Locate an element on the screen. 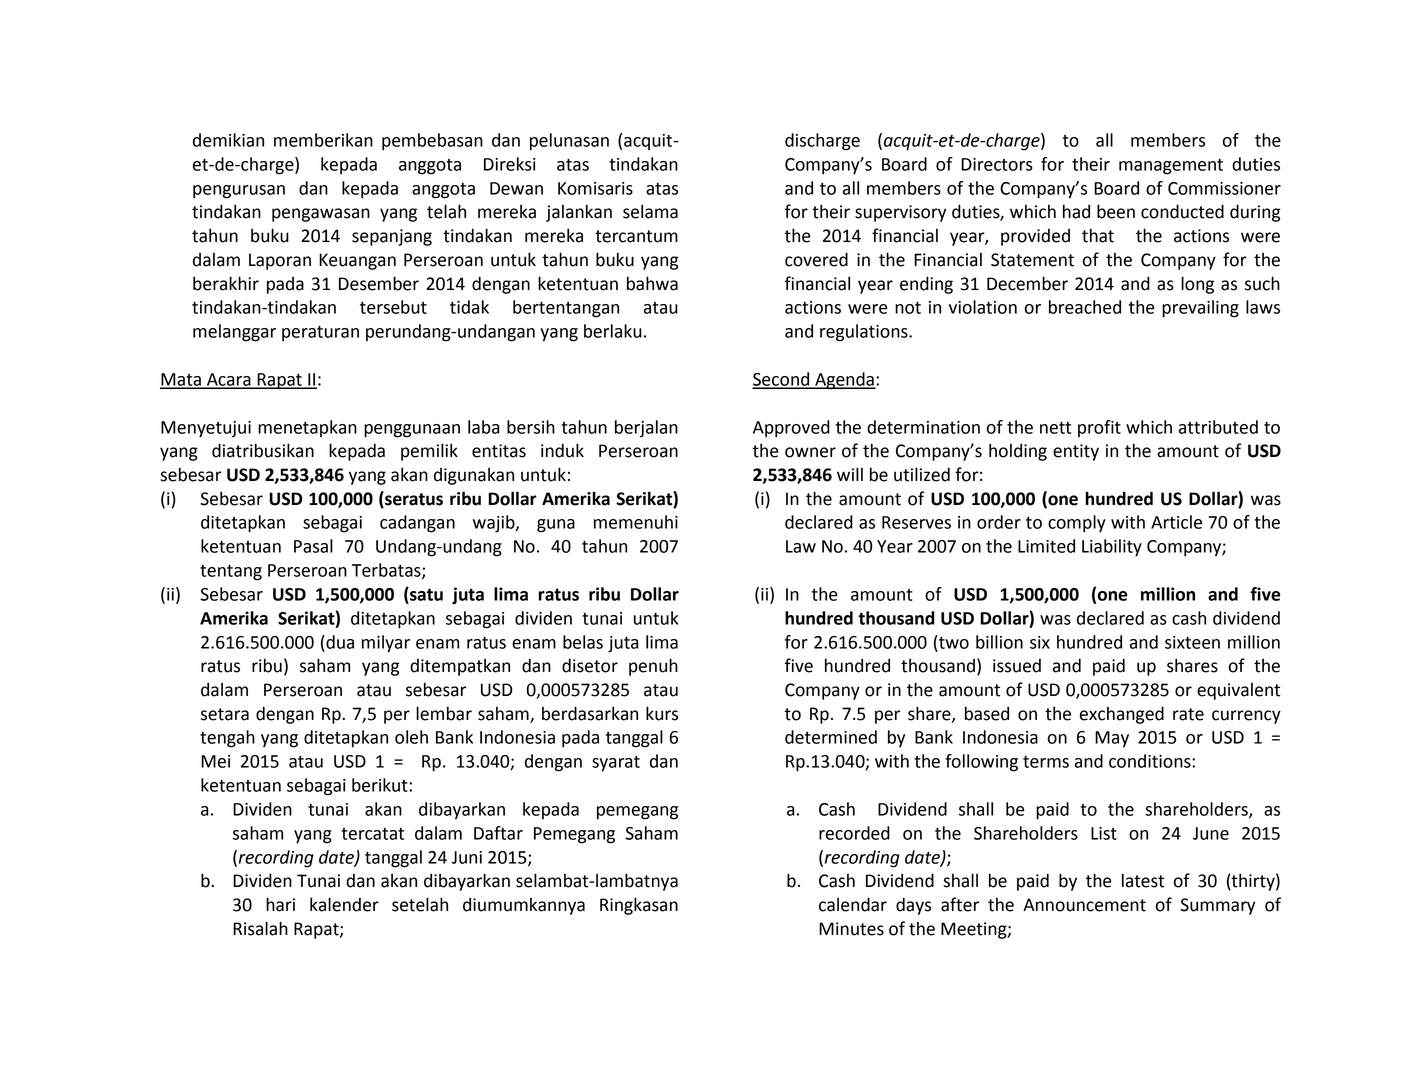 The height and width of the screenshot is (1089, 1409). Pasal is located at coordinates (313, 546).
